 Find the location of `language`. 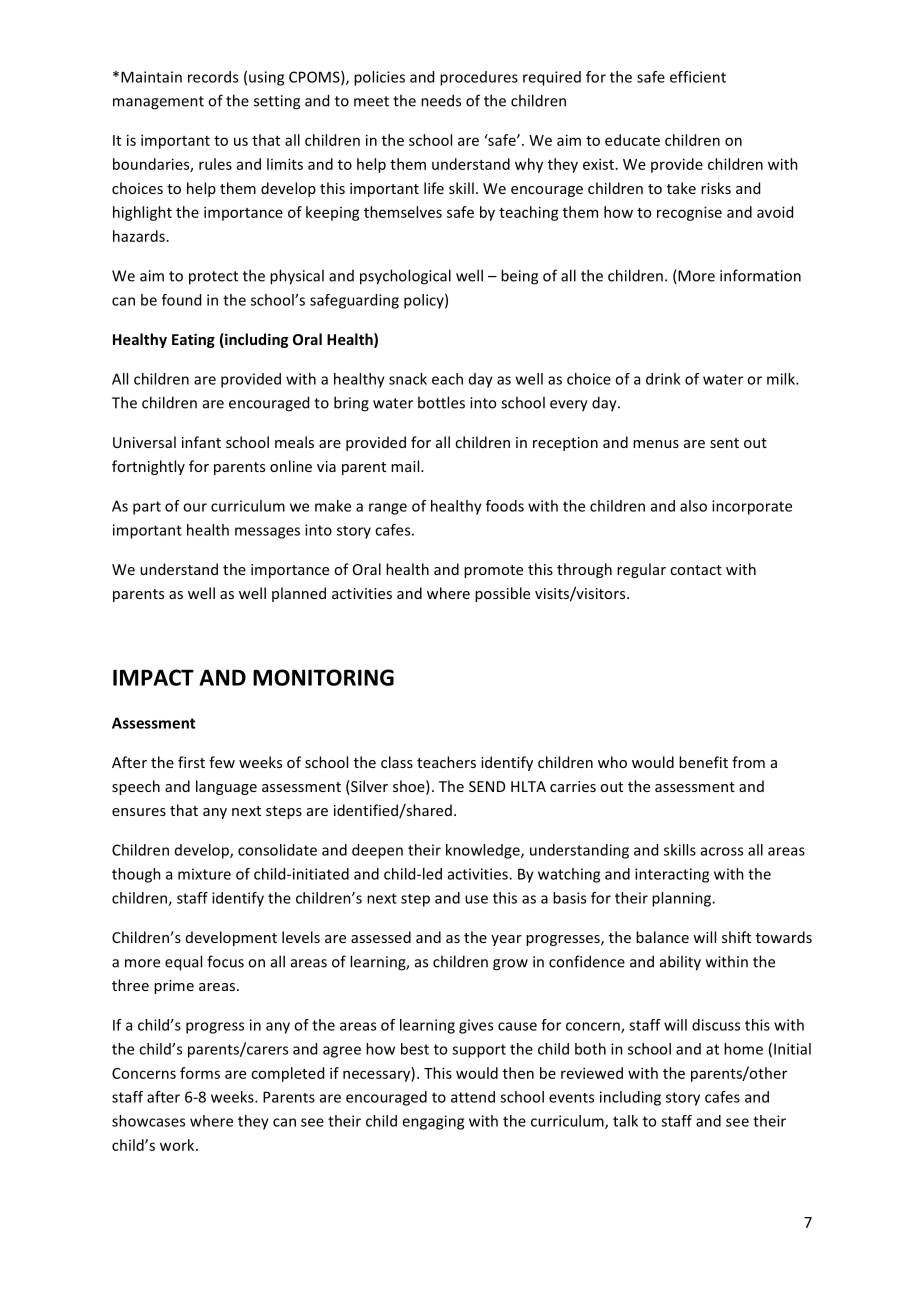

language is located at coordinates (226, 787).
